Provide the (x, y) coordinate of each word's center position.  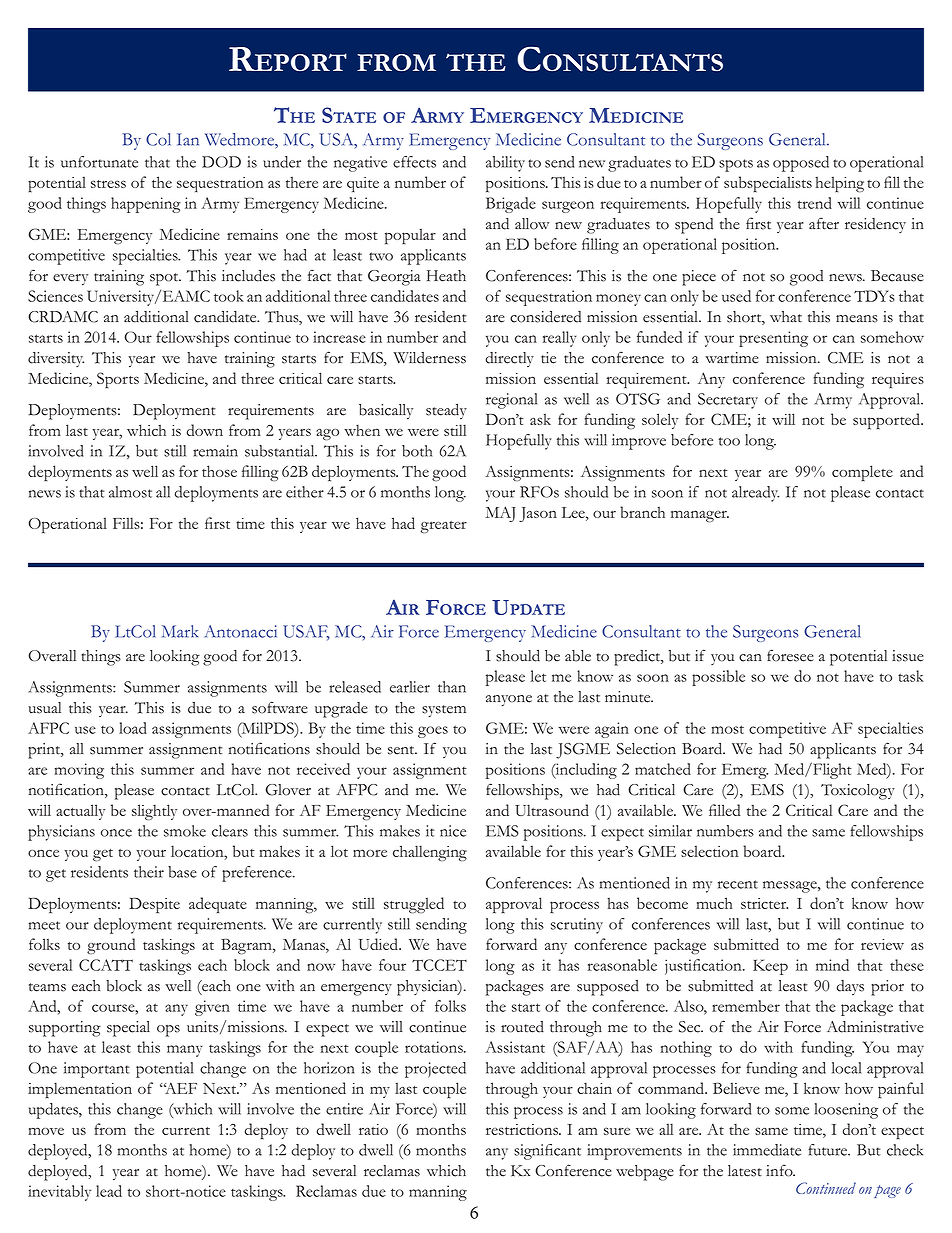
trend (815, 203)
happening (146, 205)
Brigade (511, 205)
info (780, 1170)
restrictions (523, 1129)
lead (109, 1191)
